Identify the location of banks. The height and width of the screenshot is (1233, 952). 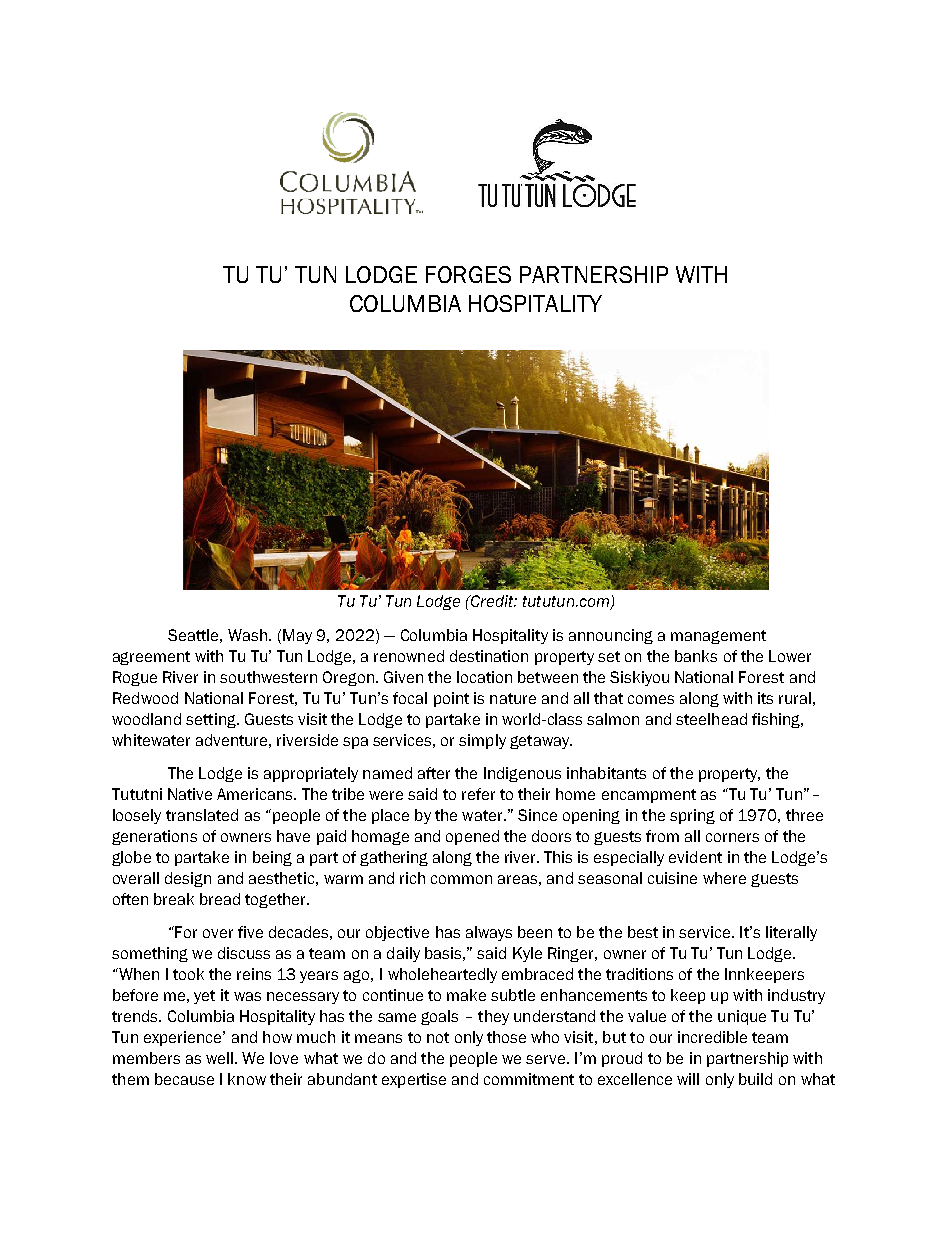
(696, 656).
